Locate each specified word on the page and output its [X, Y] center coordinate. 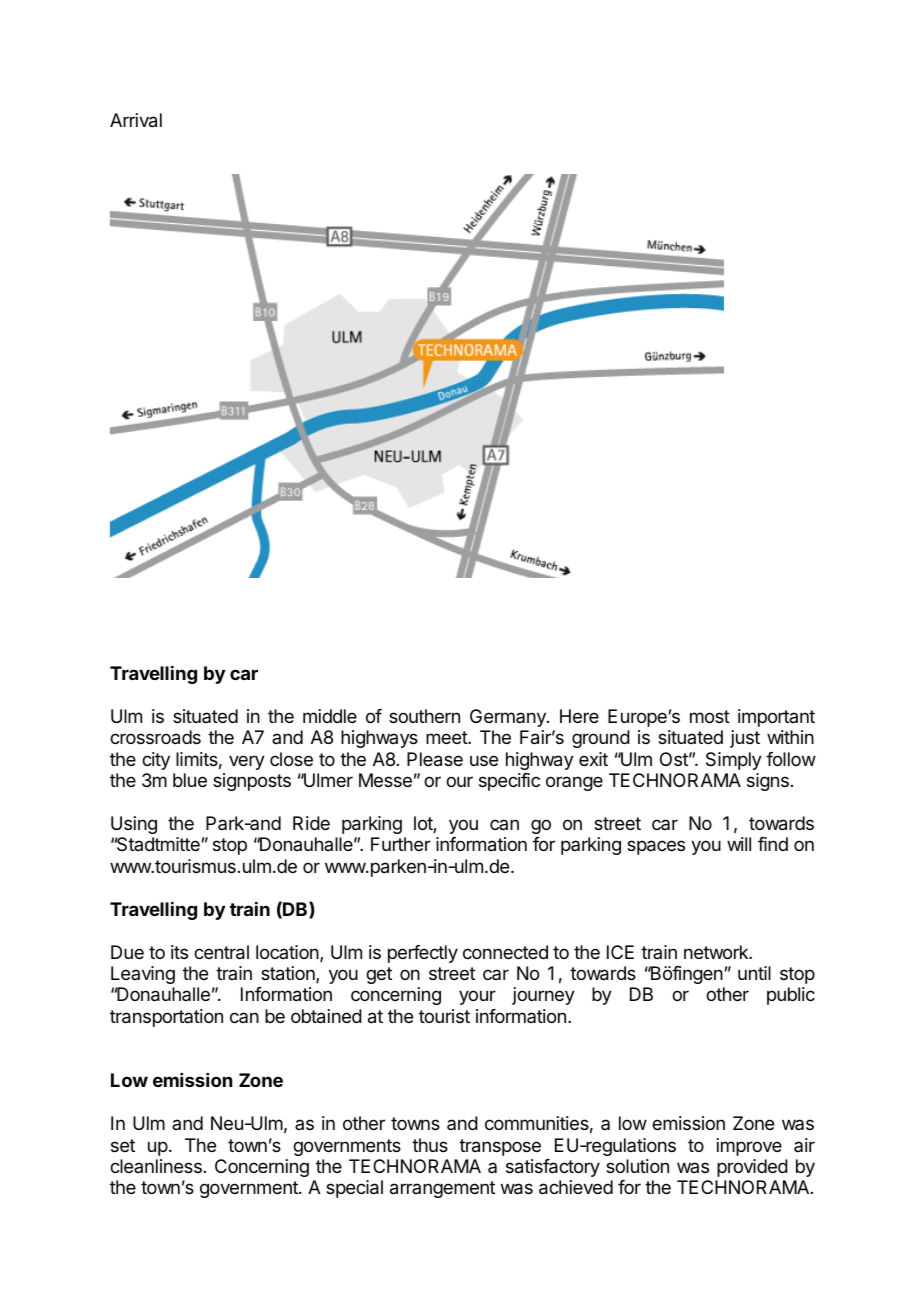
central [221, 952]
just [745, 739]
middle [330, 716]
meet [447, 737]
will [739, 844]
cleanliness [156, 1166]
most [710, 716]
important [776, 718]
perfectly [423, 954]
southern [424, 716]
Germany [509, 718]
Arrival [136, 120]
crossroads [155, 737]
